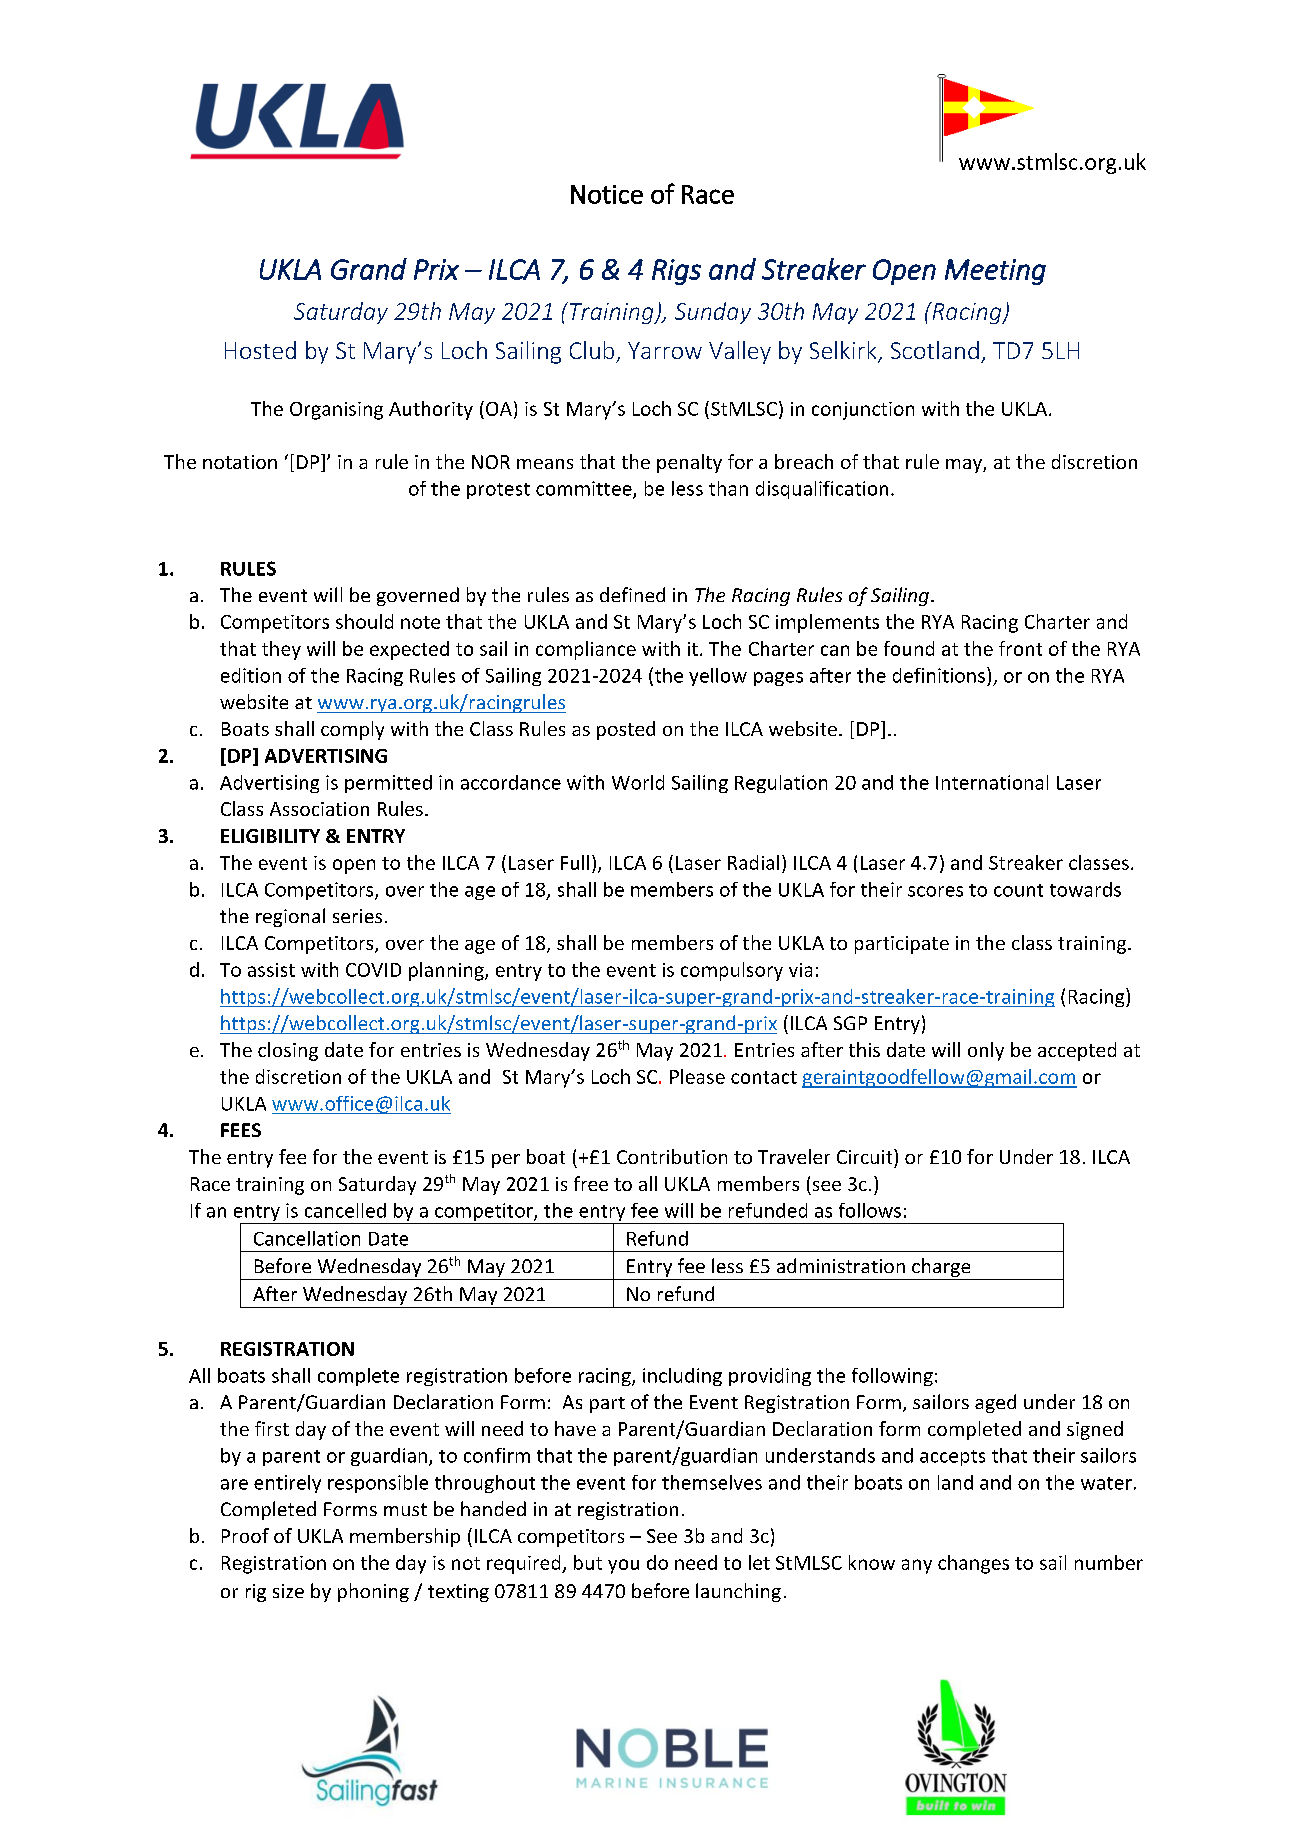  I want to click on Rigs, so click(676, 272).
